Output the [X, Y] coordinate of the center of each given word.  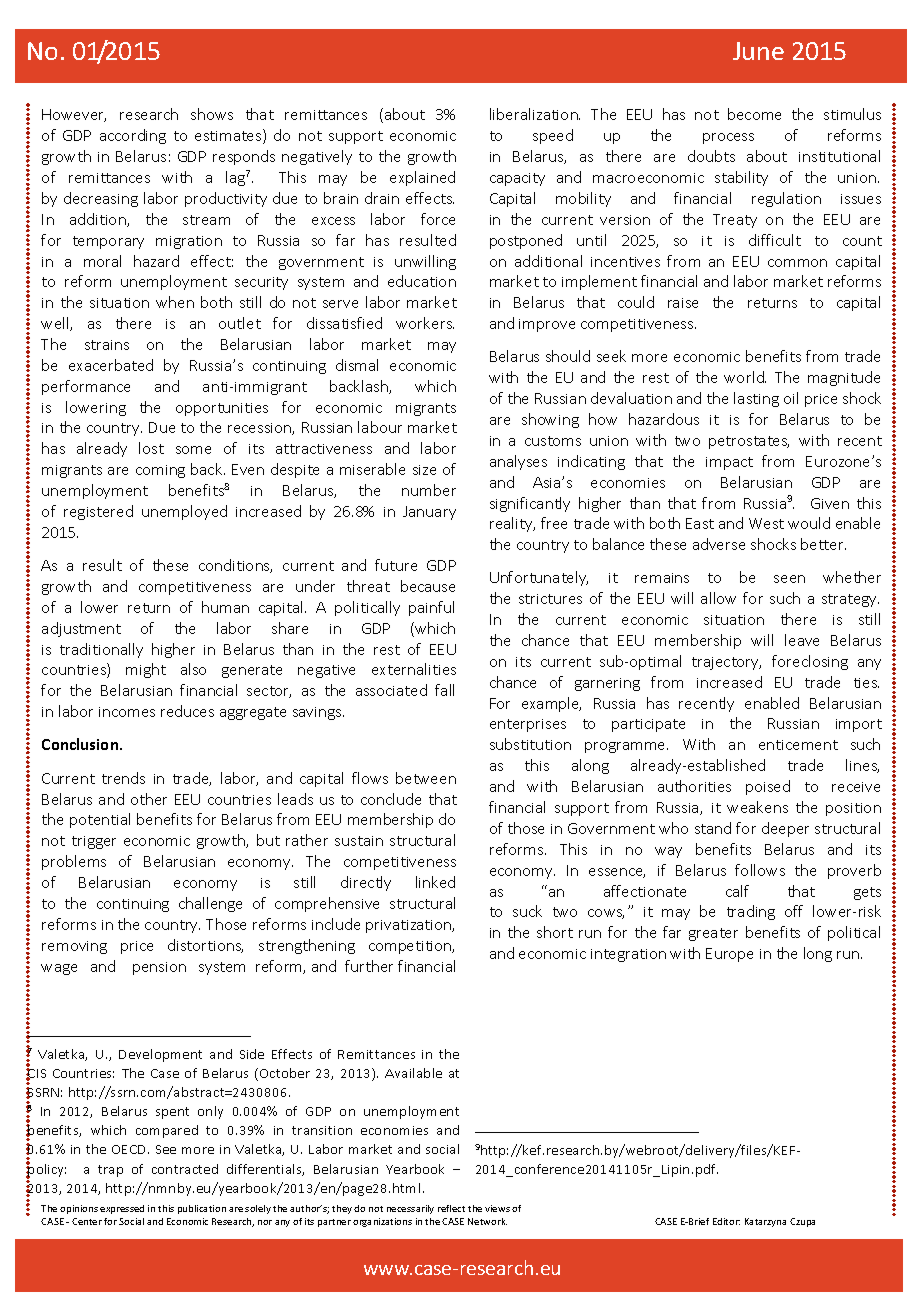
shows [212, 114]
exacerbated [111, 365]
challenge [210, 904]
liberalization [535, 114]
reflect [451, 1208]
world [745, 377]
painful [431, 608]
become [754, 114]
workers [425, 323]
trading [751, 912]
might [146, 670]
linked [435, 882]
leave [802, 640]
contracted [185, 1169]
